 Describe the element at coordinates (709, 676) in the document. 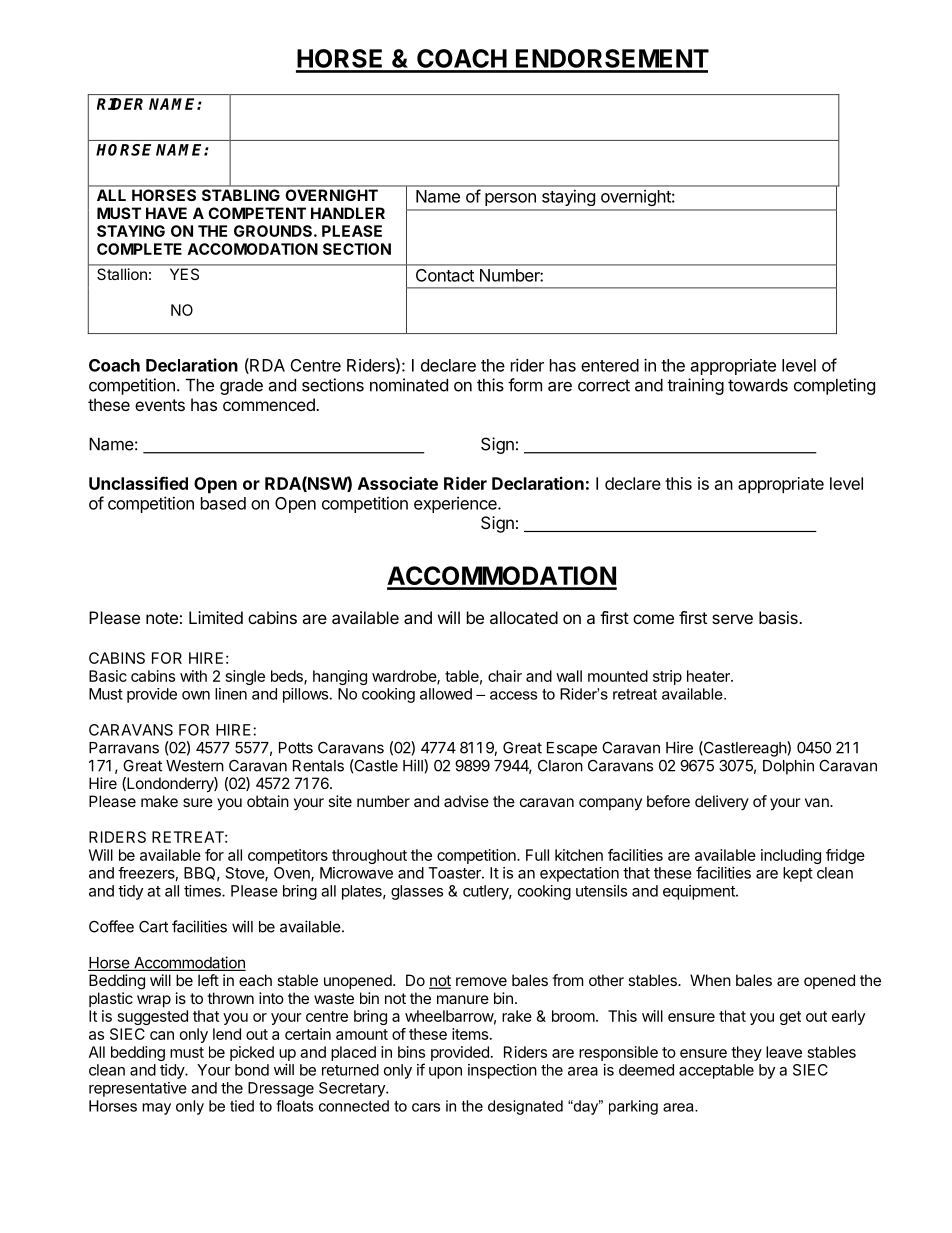

I see `heater` at that location.
